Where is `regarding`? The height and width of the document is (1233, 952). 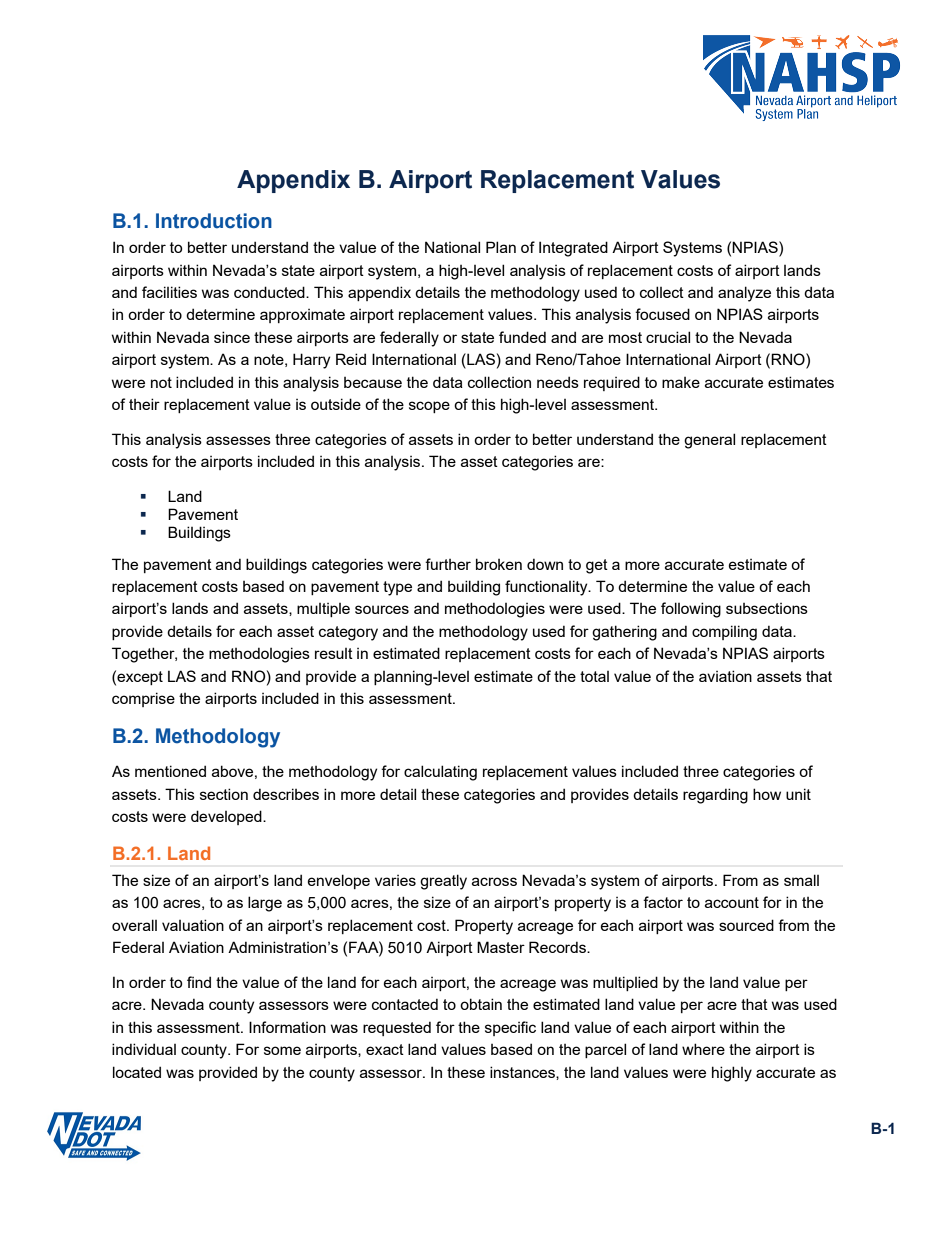
regarding is located at coordinates (715, 796).
